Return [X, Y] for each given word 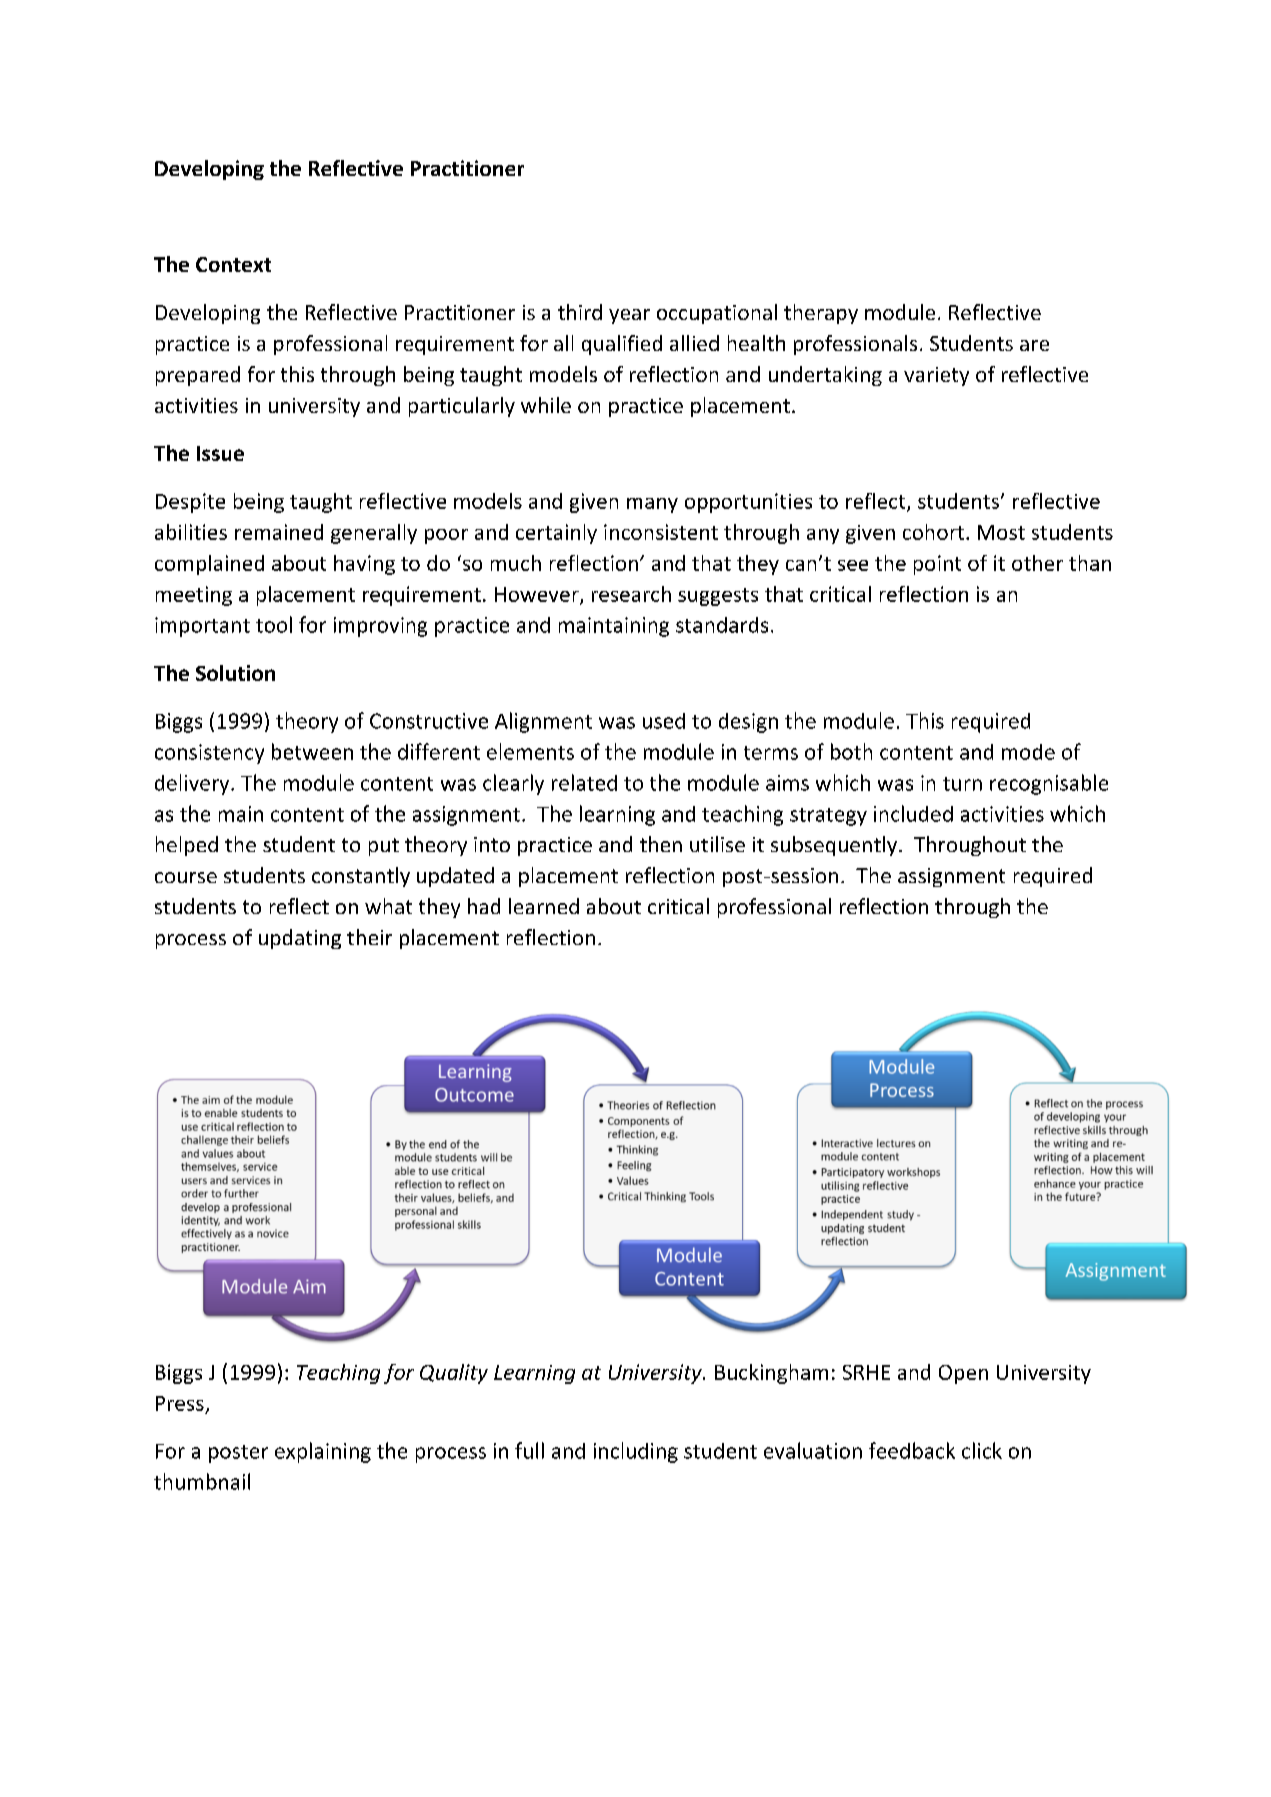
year [629, 316]
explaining [323, 1452]
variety [936, 376]
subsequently [835, 846]
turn [962, 784]
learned [544, 906]
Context [233, 264]
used [664, 721]
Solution [235, 673]
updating [300, 939]
